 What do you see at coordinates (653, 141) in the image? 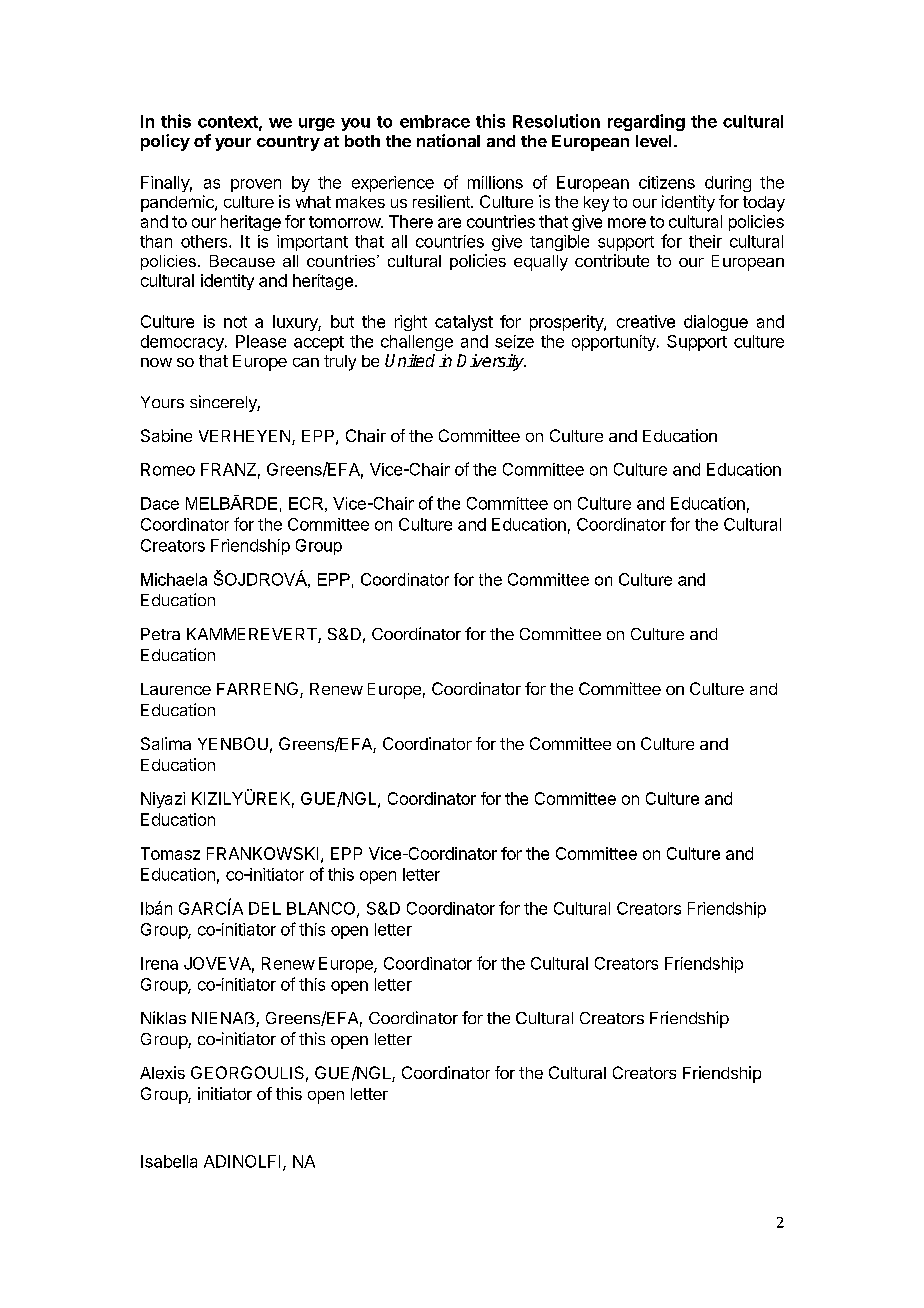
I see `level` at bounding box center [653, 141].
